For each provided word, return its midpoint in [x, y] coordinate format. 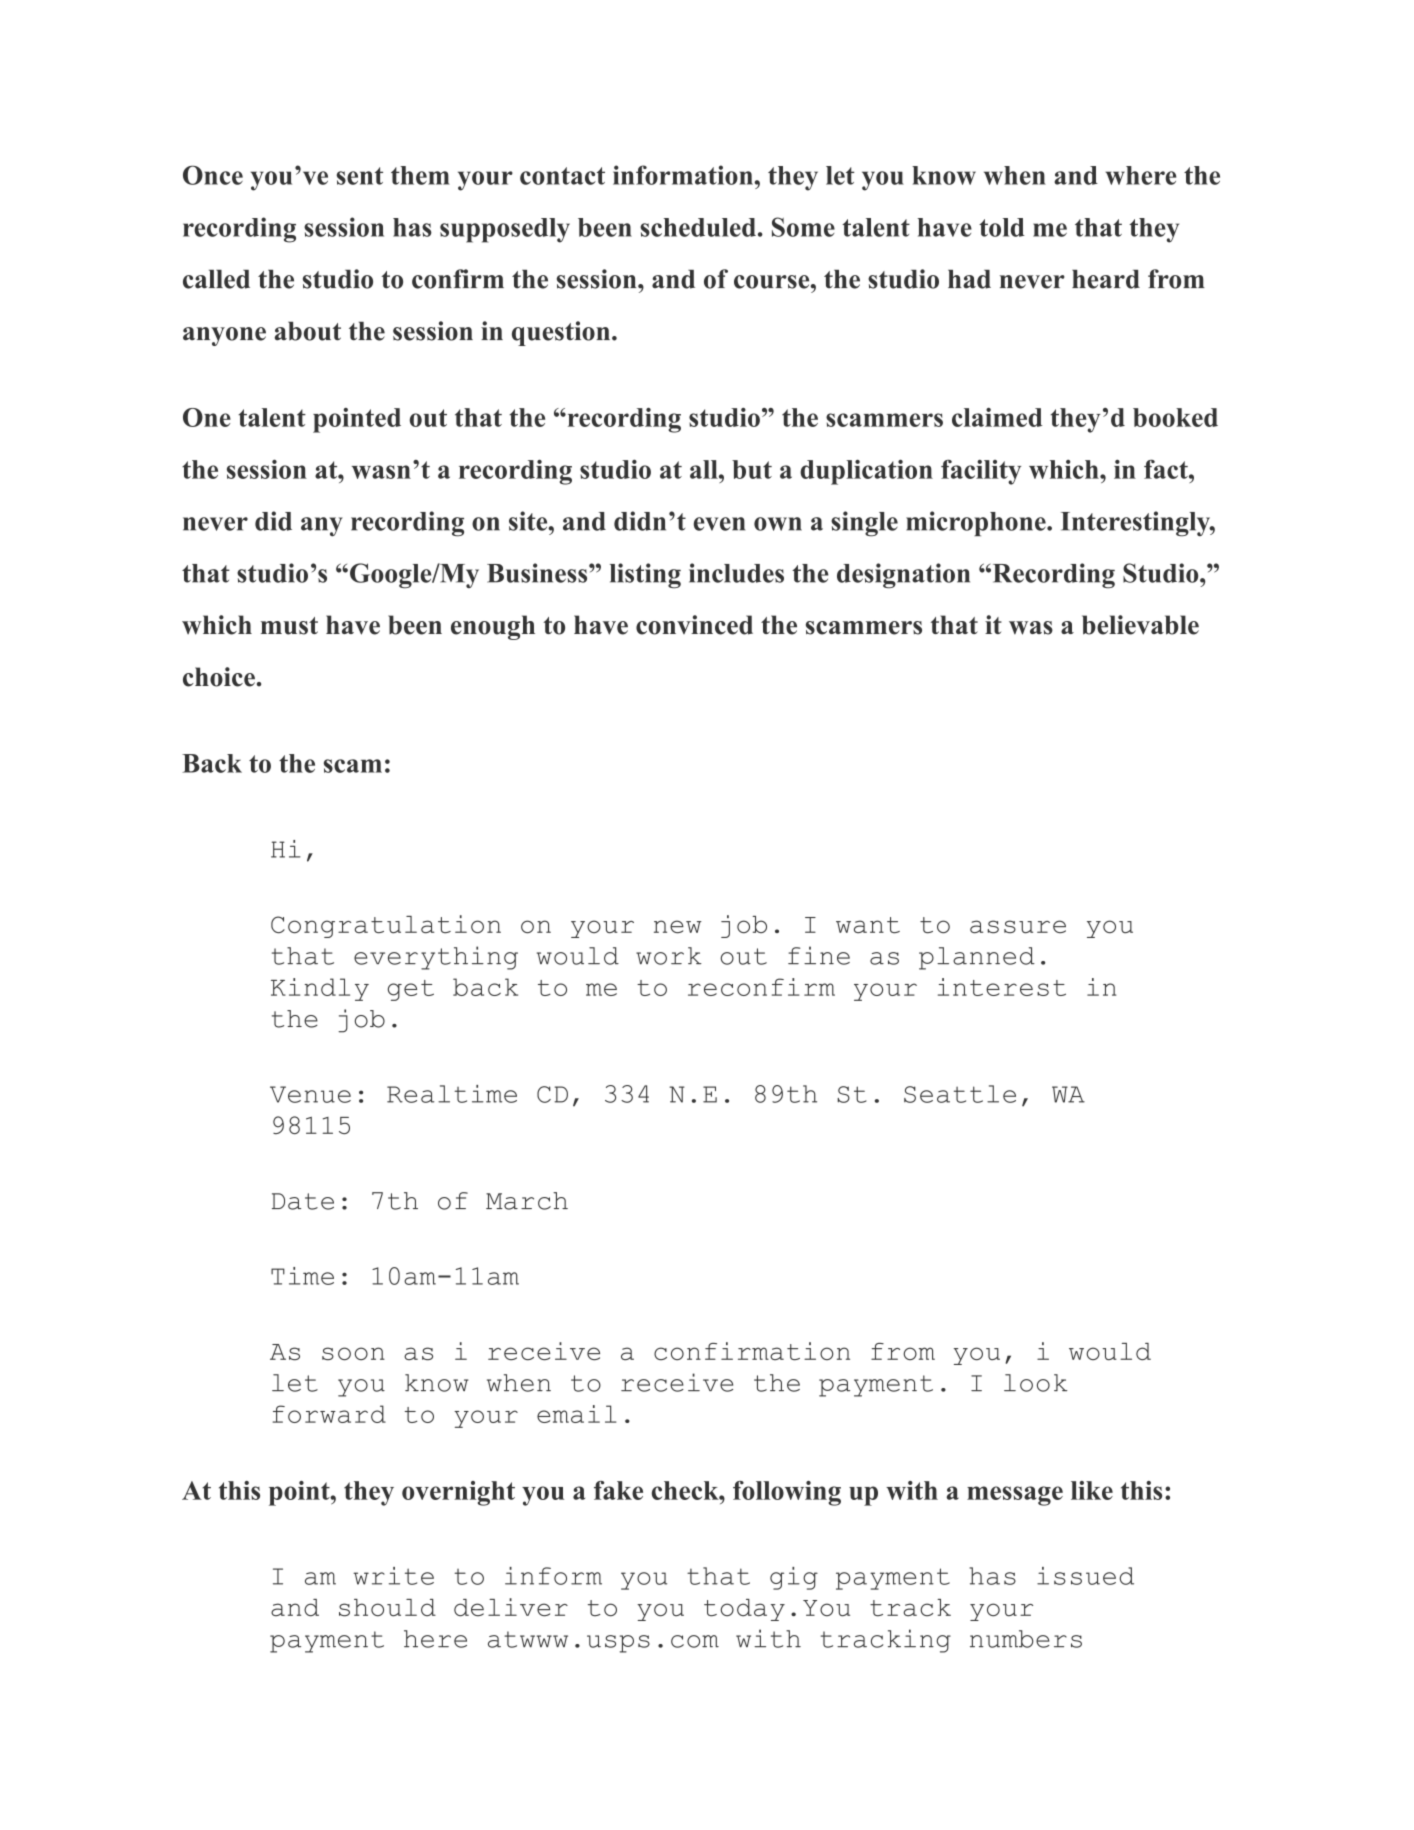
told [1002, 227]
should [387, 1608]
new [678, 926]
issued [1085, 1576]
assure [1018, 926]
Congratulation [386, 926]
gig [794, 1578]
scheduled [698, 227]
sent [360, 176]
